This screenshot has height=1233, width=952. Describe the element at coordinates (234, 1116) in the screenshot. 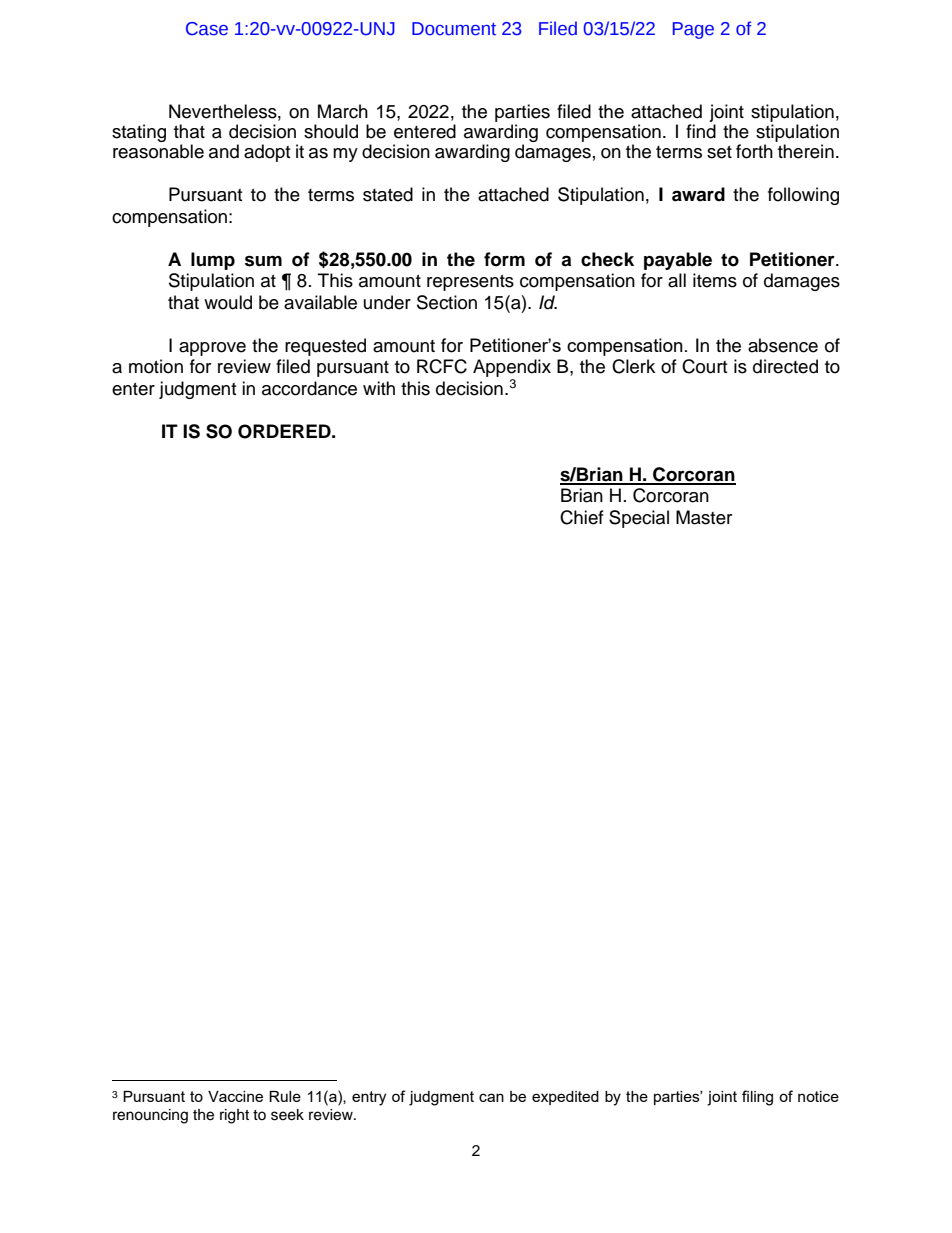

I see `right` at that location.
